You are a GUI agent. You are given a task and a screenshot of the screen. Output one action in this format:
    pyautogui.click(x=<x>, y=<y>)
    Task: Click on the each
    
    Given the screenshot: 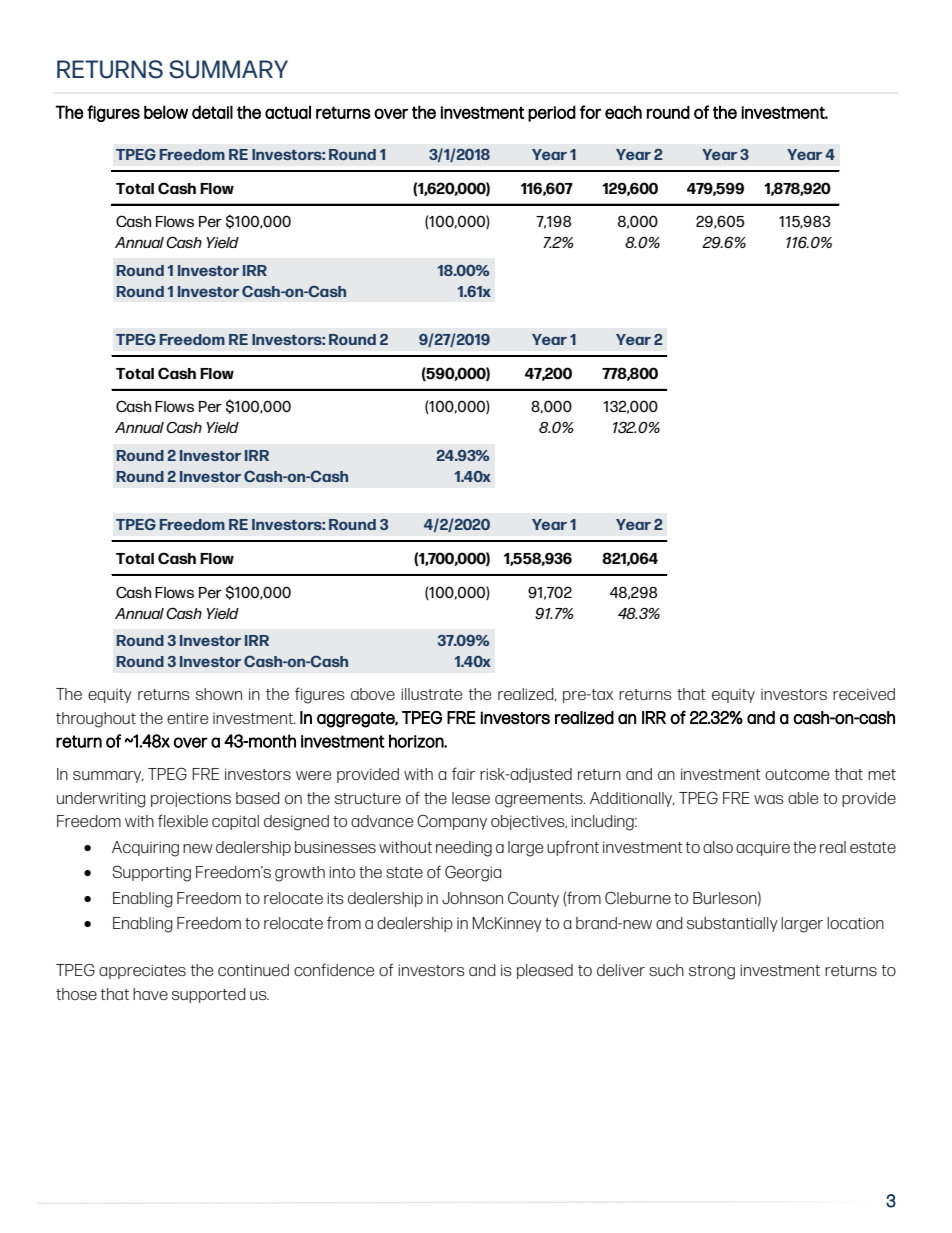 What is the action you would take?
    pyautogui.click(x=623, y=112)
